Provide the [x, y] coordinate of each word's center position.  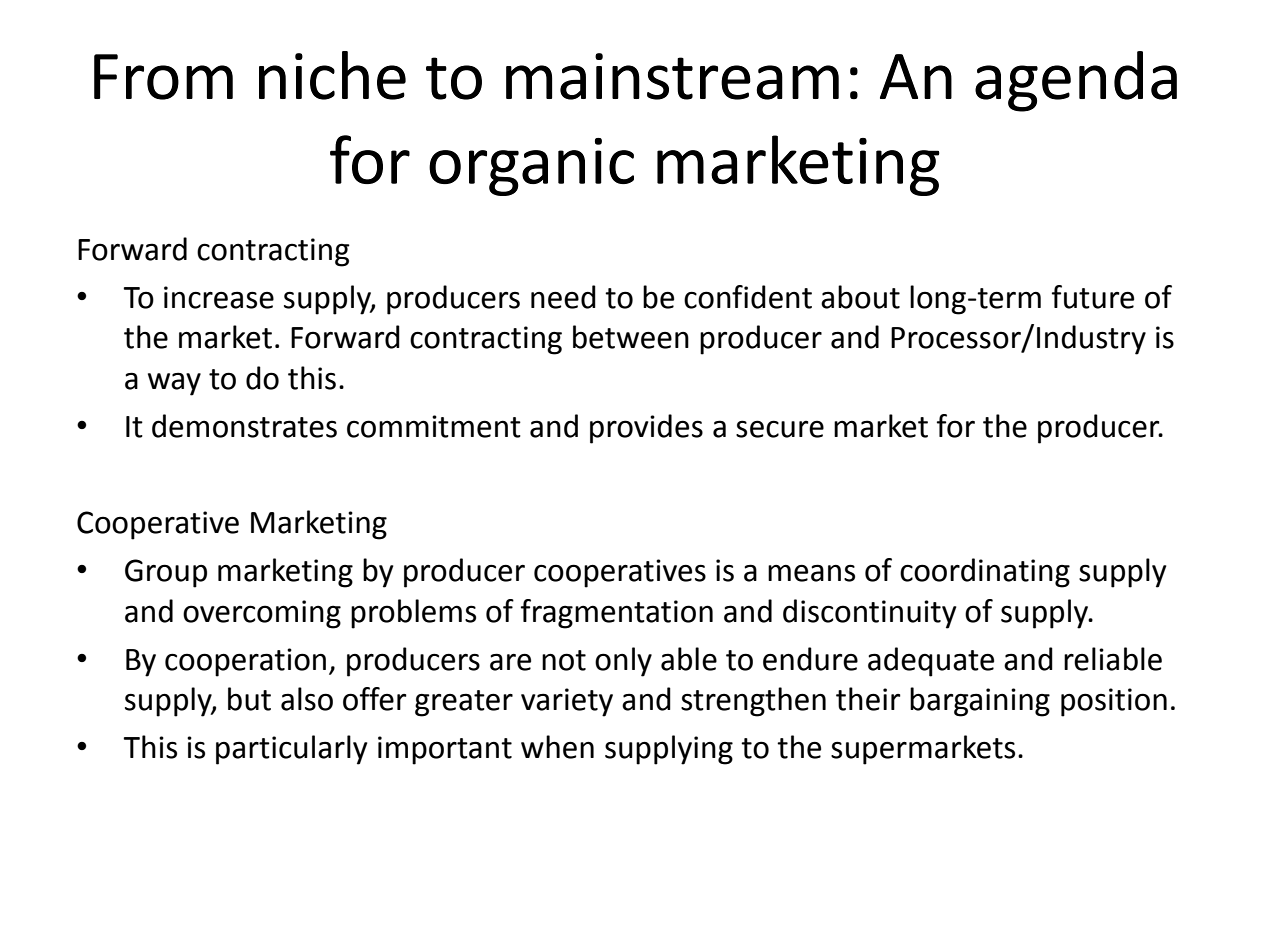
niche [332, 75]
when [557, 747]
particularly [292, 750]
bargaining [980, 702]
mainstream [672, 76]
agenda [1076, 81]
